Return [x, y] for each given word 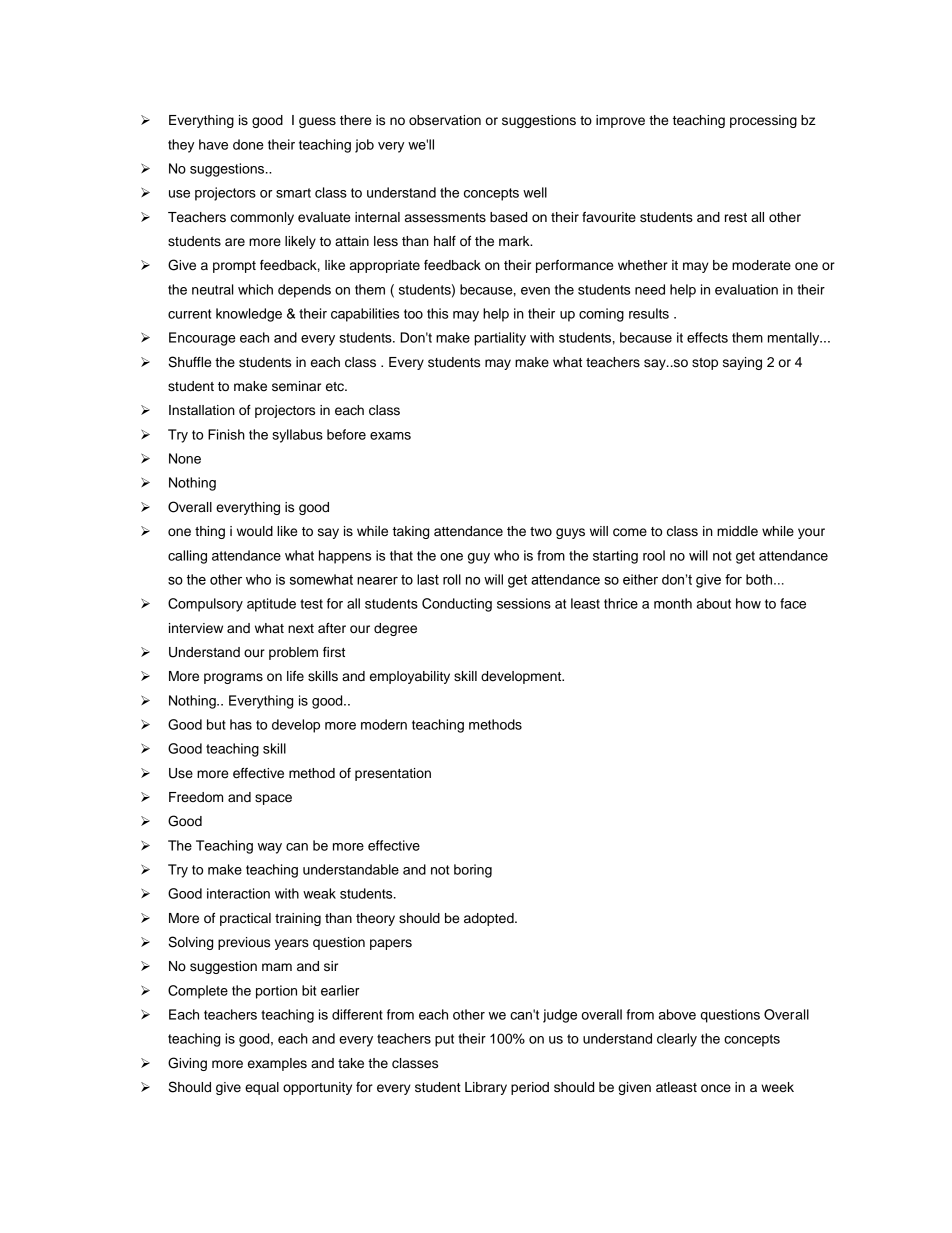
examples [277, 1064]
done [248, 144]
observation [445, 120]
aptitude [271, 605]
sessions [524, 603]
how [748, 603]
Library [486, 1088]
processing [763, 121]
